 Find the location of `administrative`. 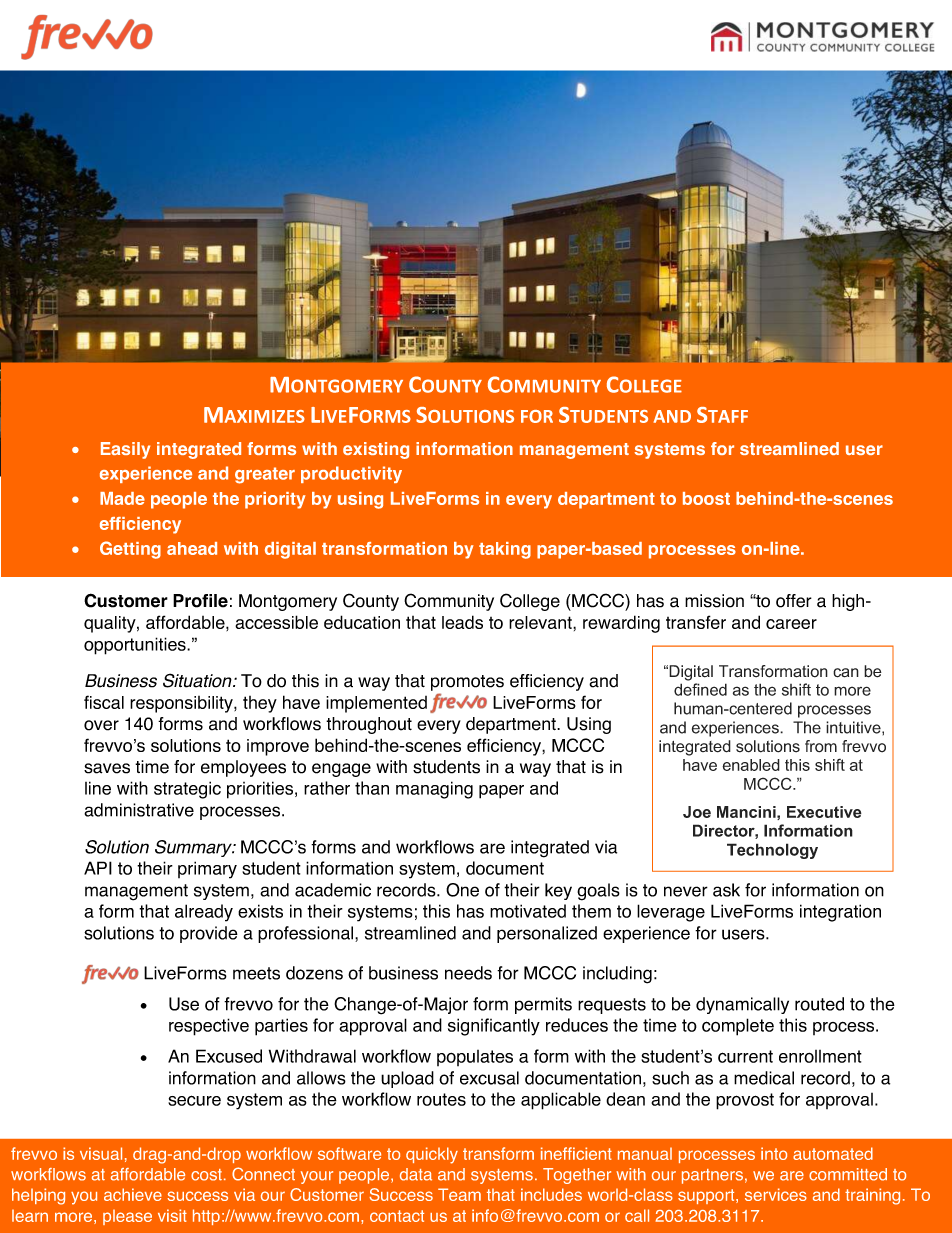

administrative is located at coordinates (139, 810).
